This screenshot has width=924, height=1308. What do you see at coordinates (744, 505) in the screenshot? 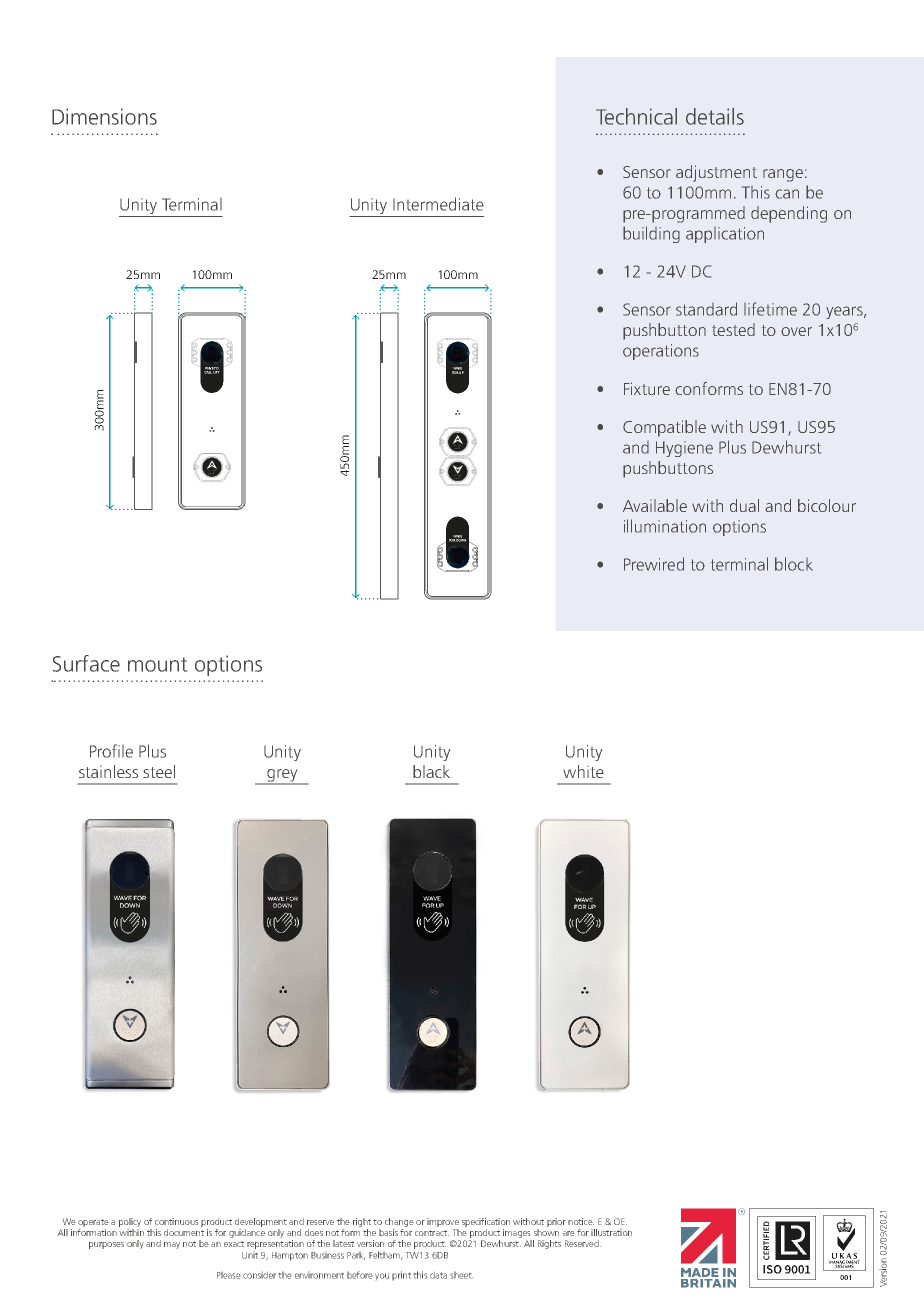
I see `dual` at bounding box center [744, 505].
